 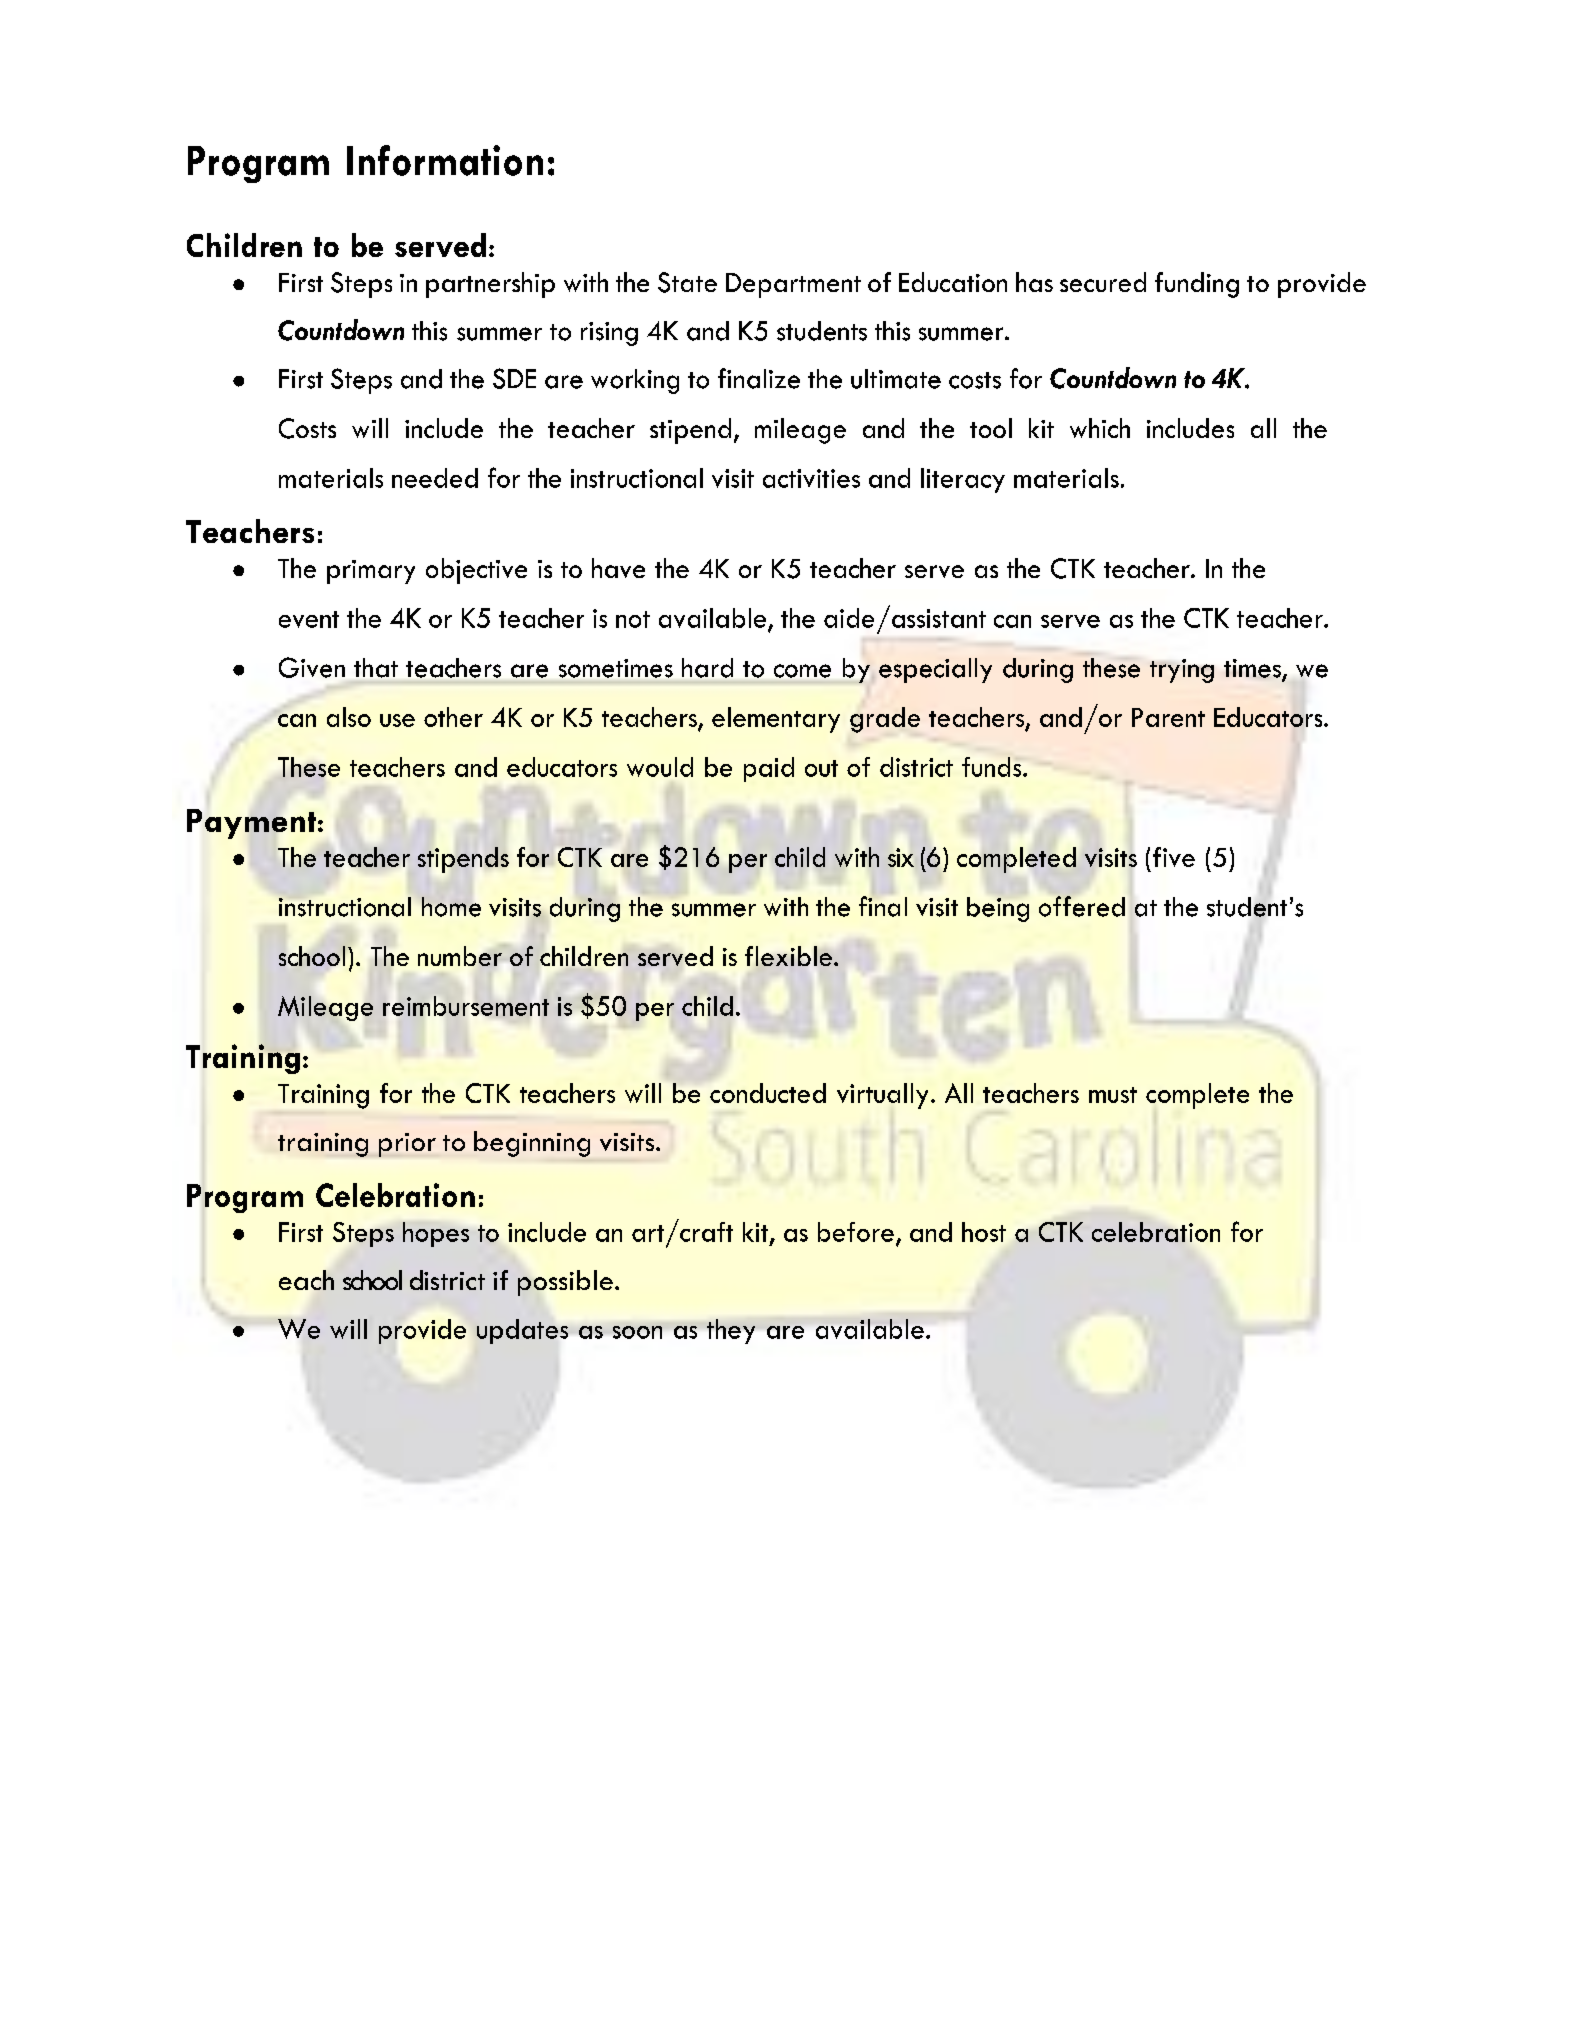 What do you see at coordinates (397, 720) in the screenshot?
I see `use` at bounding box center [397, 720].
